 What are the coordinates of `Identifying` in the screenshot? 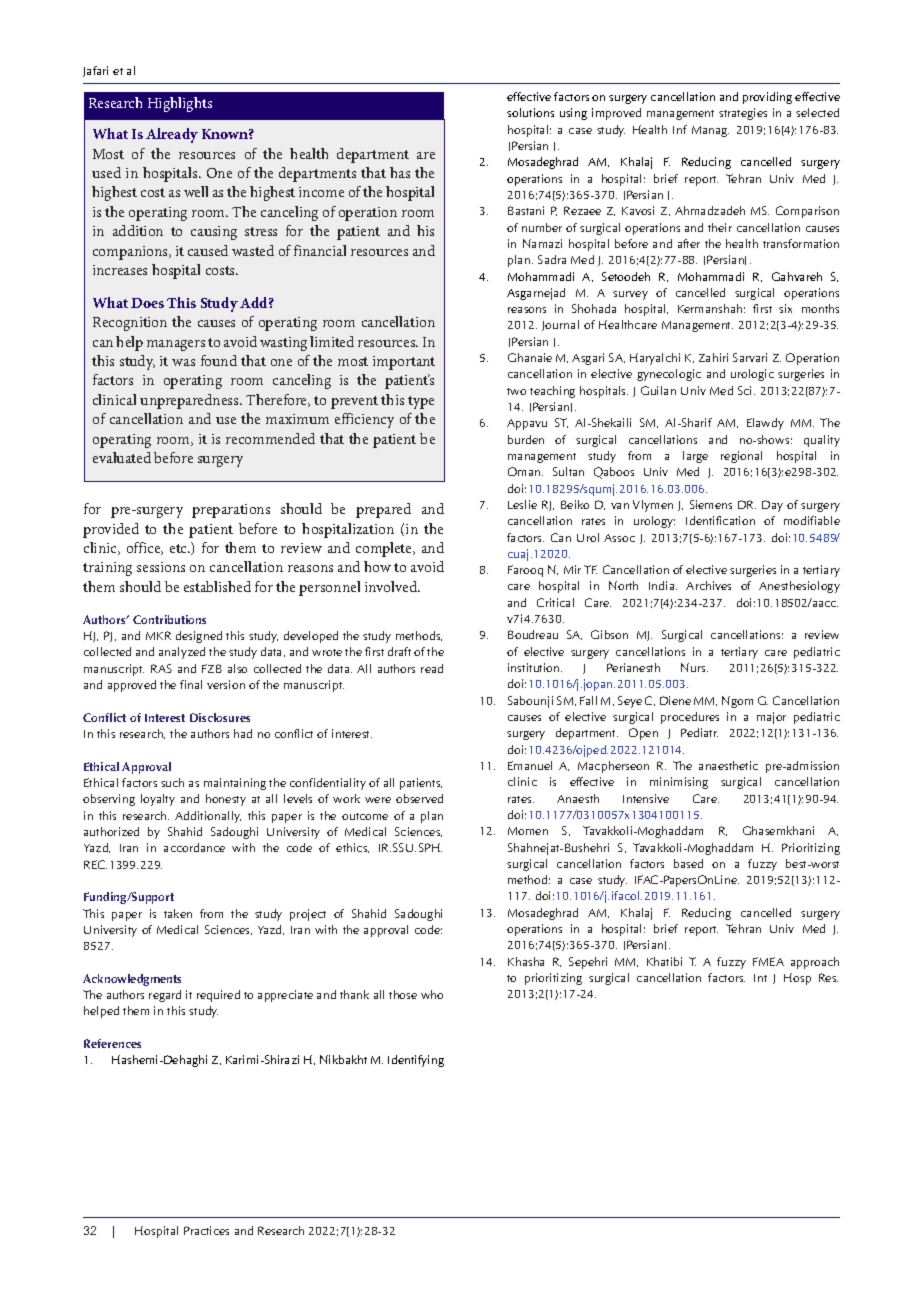 It's located at (416, 1061).
